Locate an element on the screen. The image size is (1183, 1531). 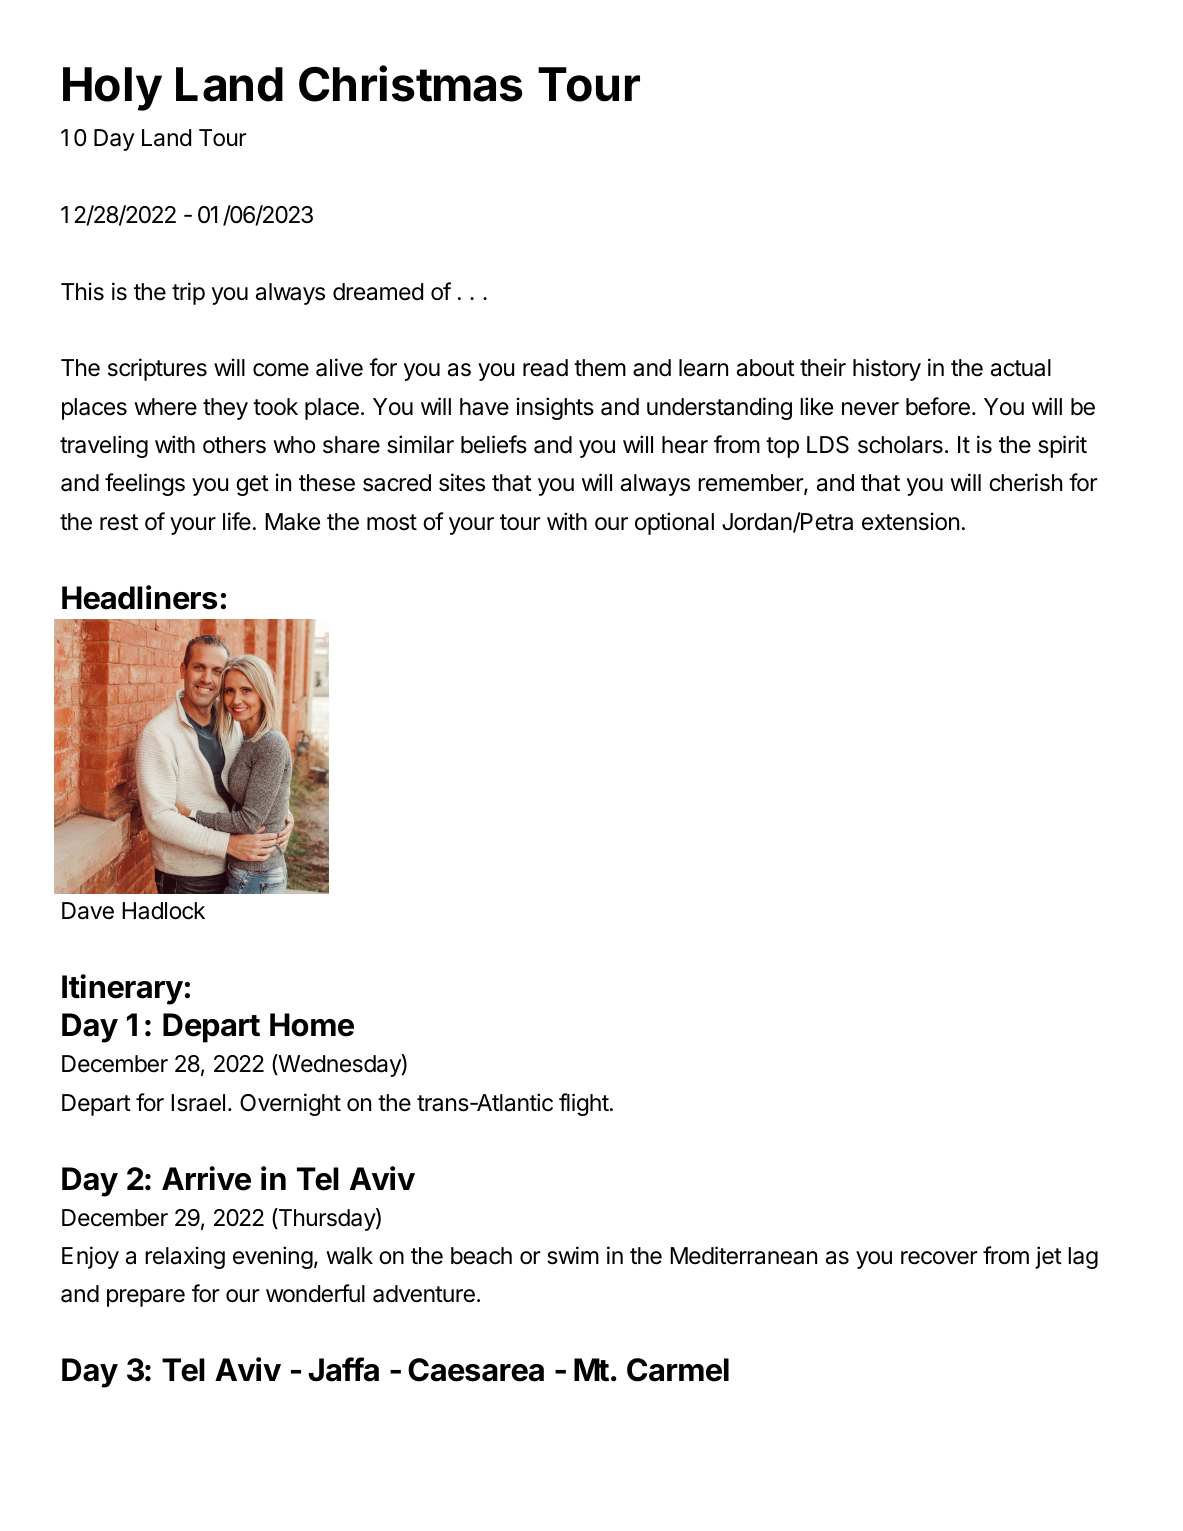
insights is located at coordinates (555, 408).
